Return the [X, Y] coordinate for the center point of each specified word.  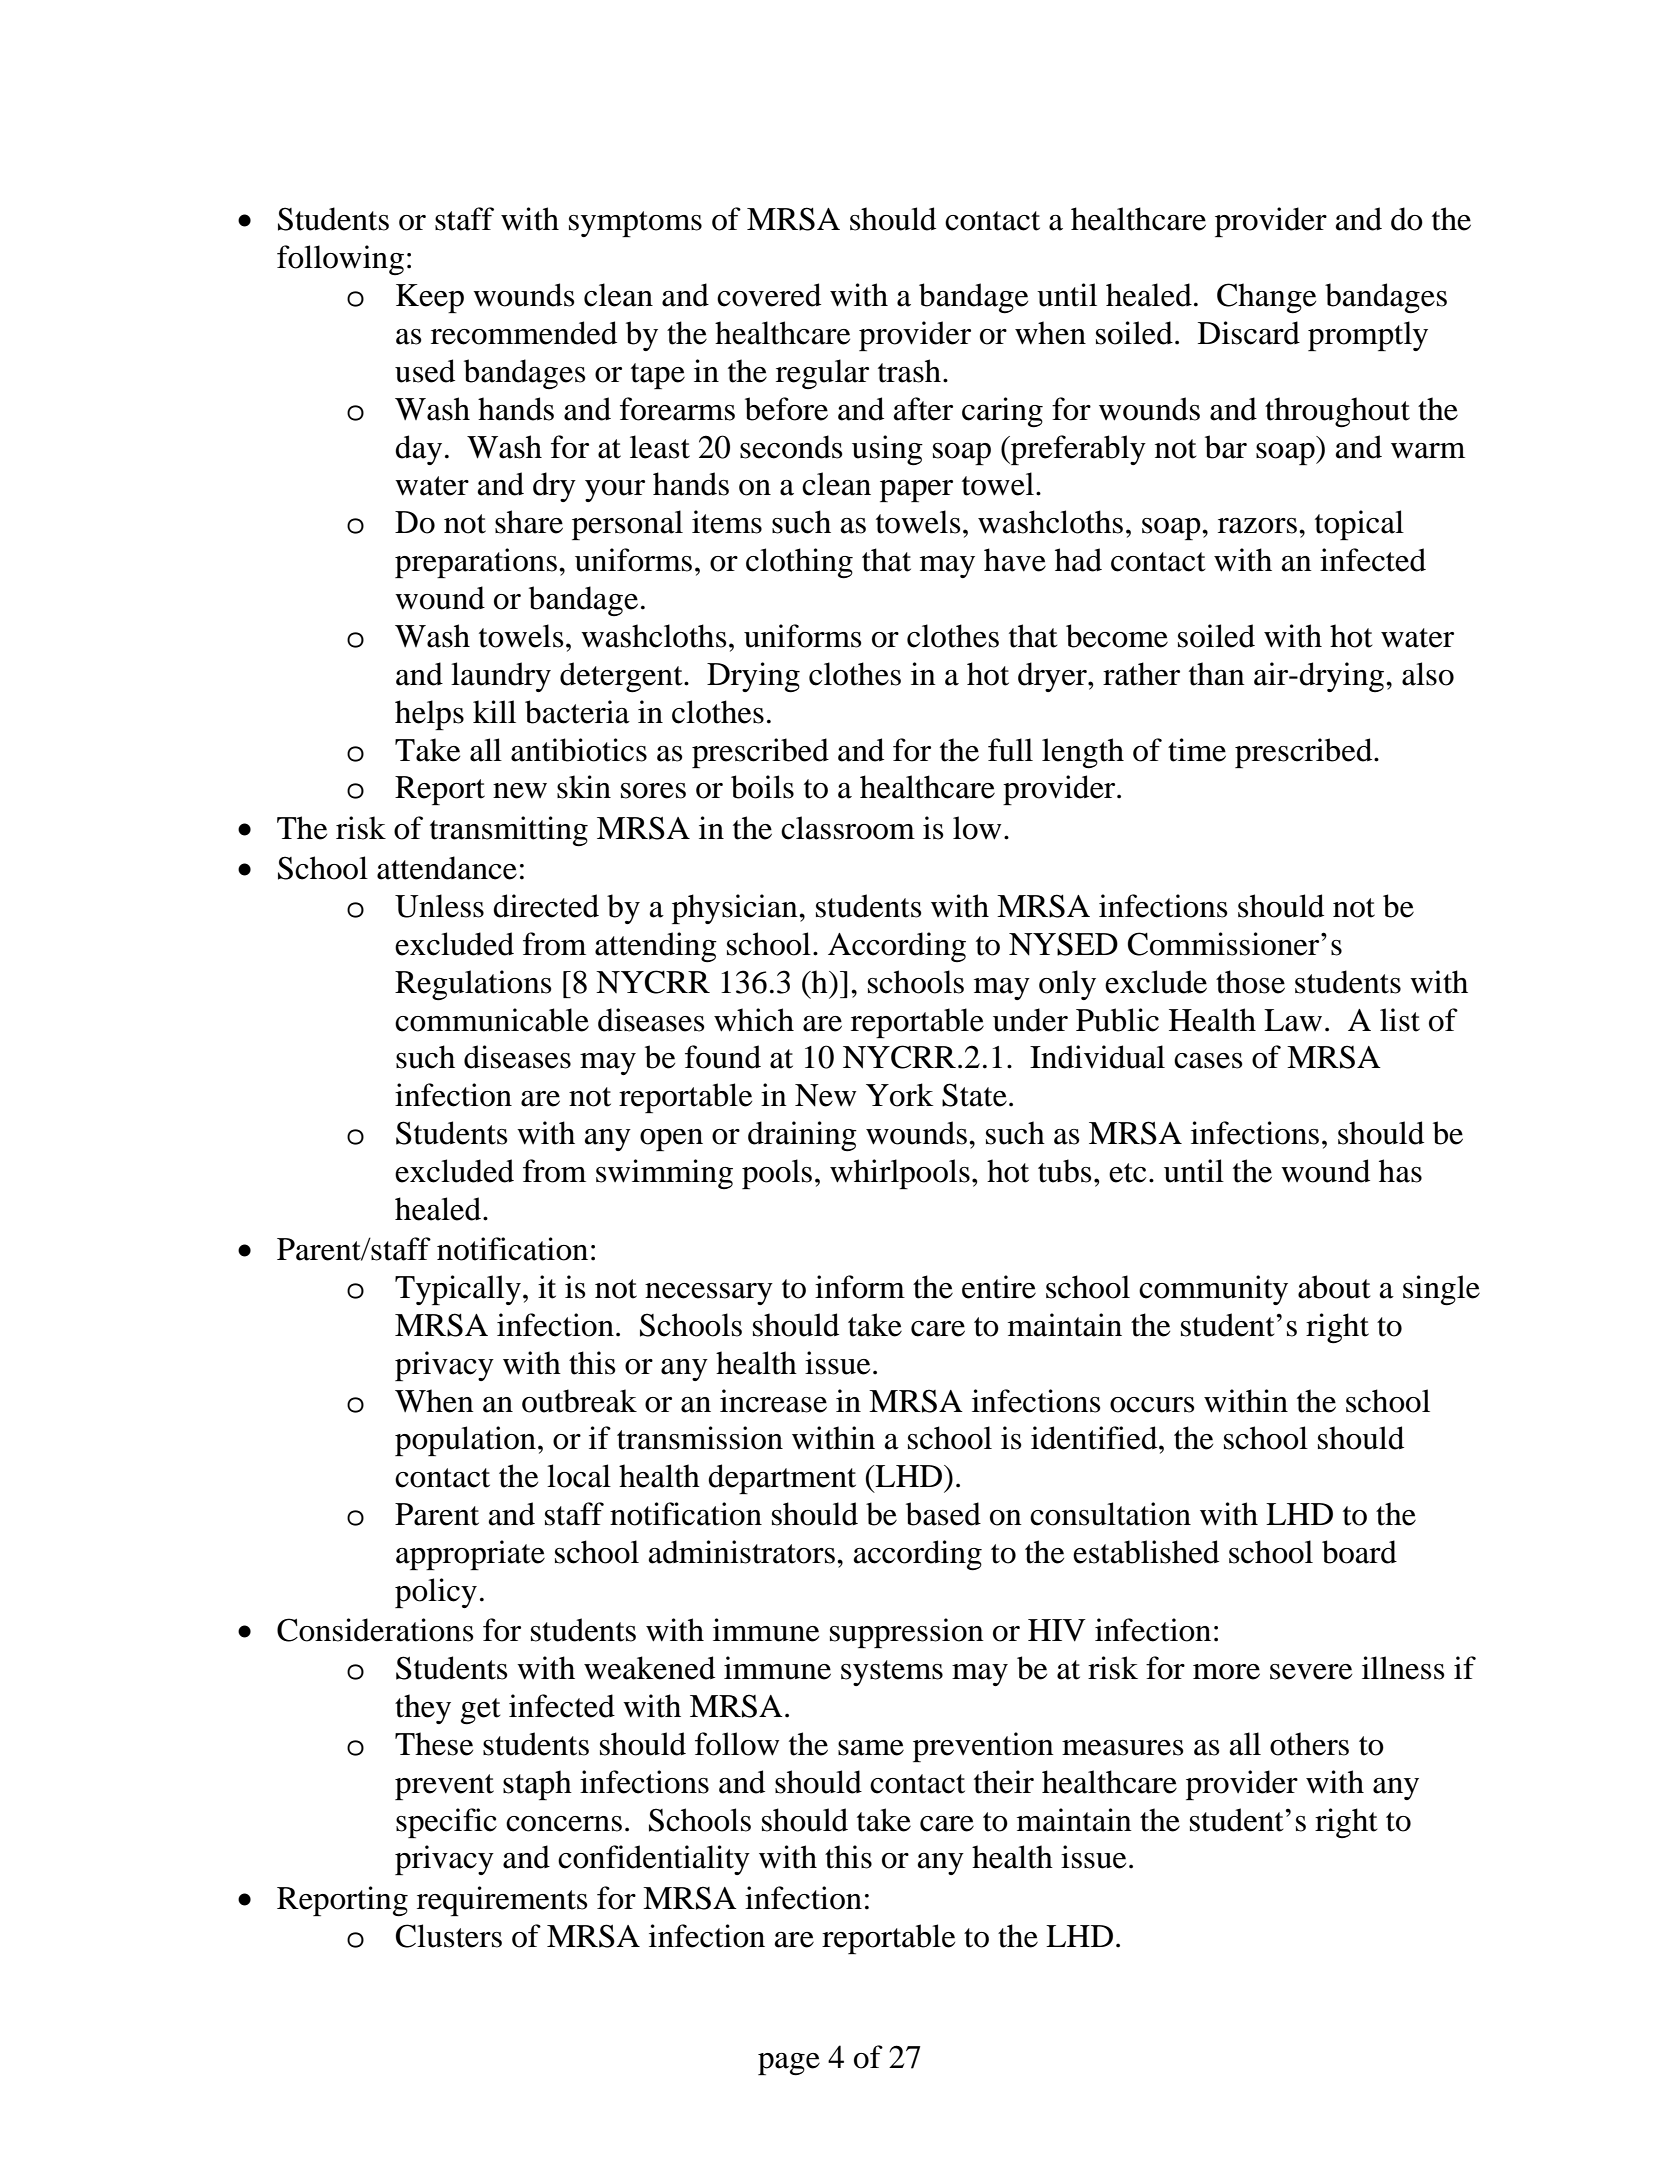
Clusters [449, 1936]
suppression [907, 1633]
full [1010, 750]
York [900, 1095]
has [1400, 1171]
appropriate [470, 1555]
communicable [492, 1020]
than [1217, 674]
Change [1266, 298]
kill [494, 711]
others [1309, 1744]
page [789, 2064]
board [1359, 1552]
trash [909, 371]
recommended [524, 333]
